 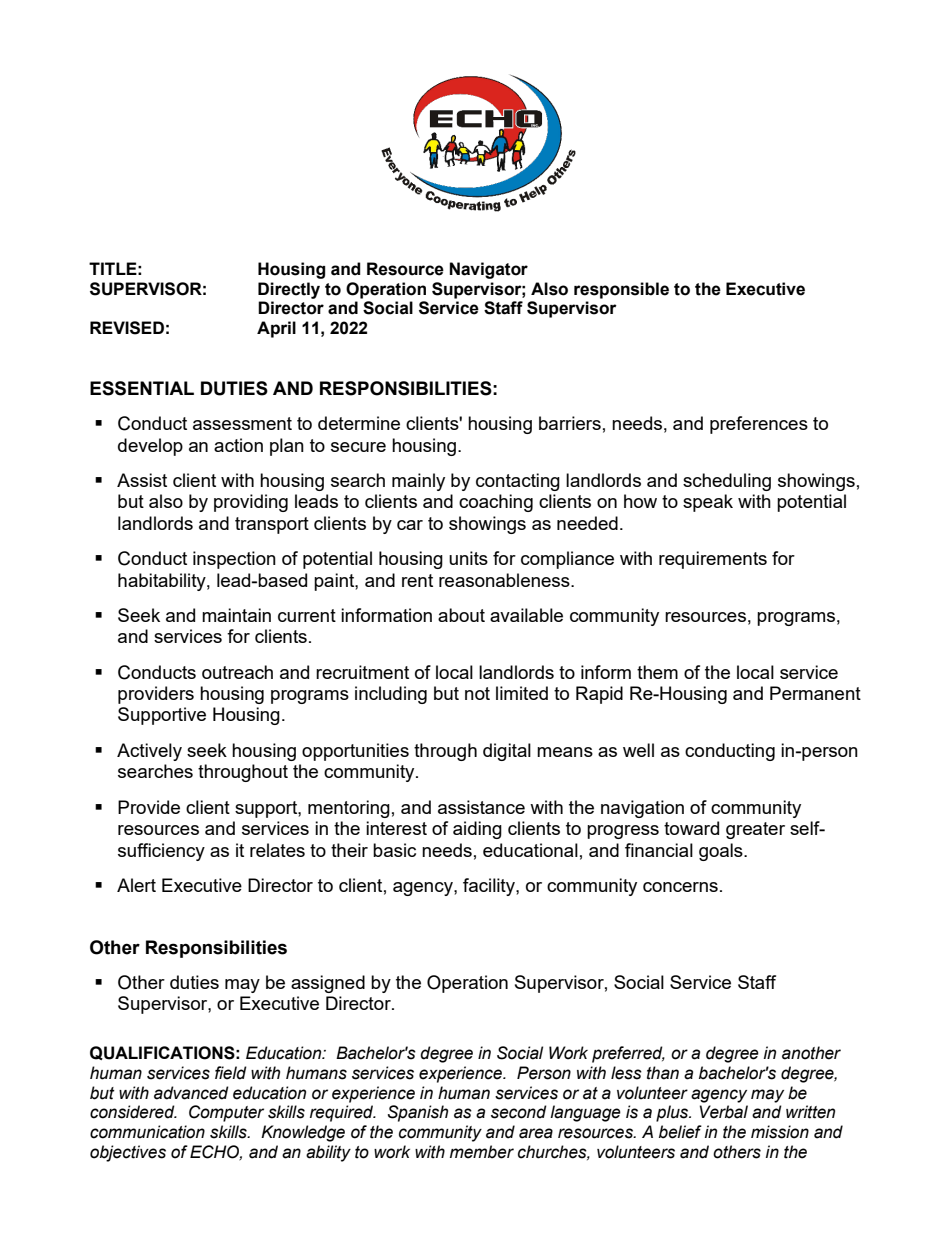 I want to click on member, so click(x=482, y=1152).
